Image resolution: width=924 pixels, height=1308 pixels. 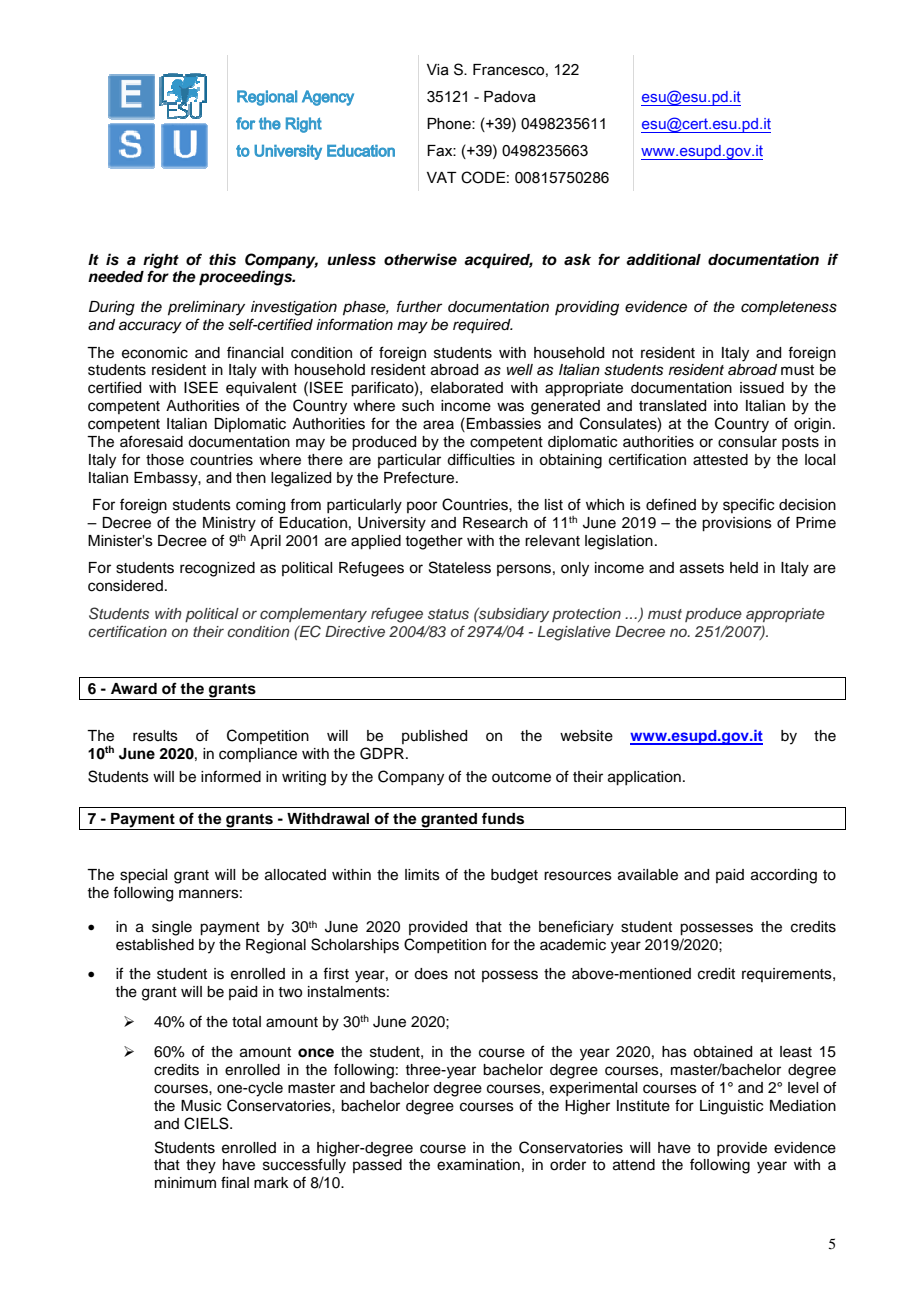 What do you see at coordinates (663, 259) in the page?
I see `additional` at bounding box center [663, 259].
